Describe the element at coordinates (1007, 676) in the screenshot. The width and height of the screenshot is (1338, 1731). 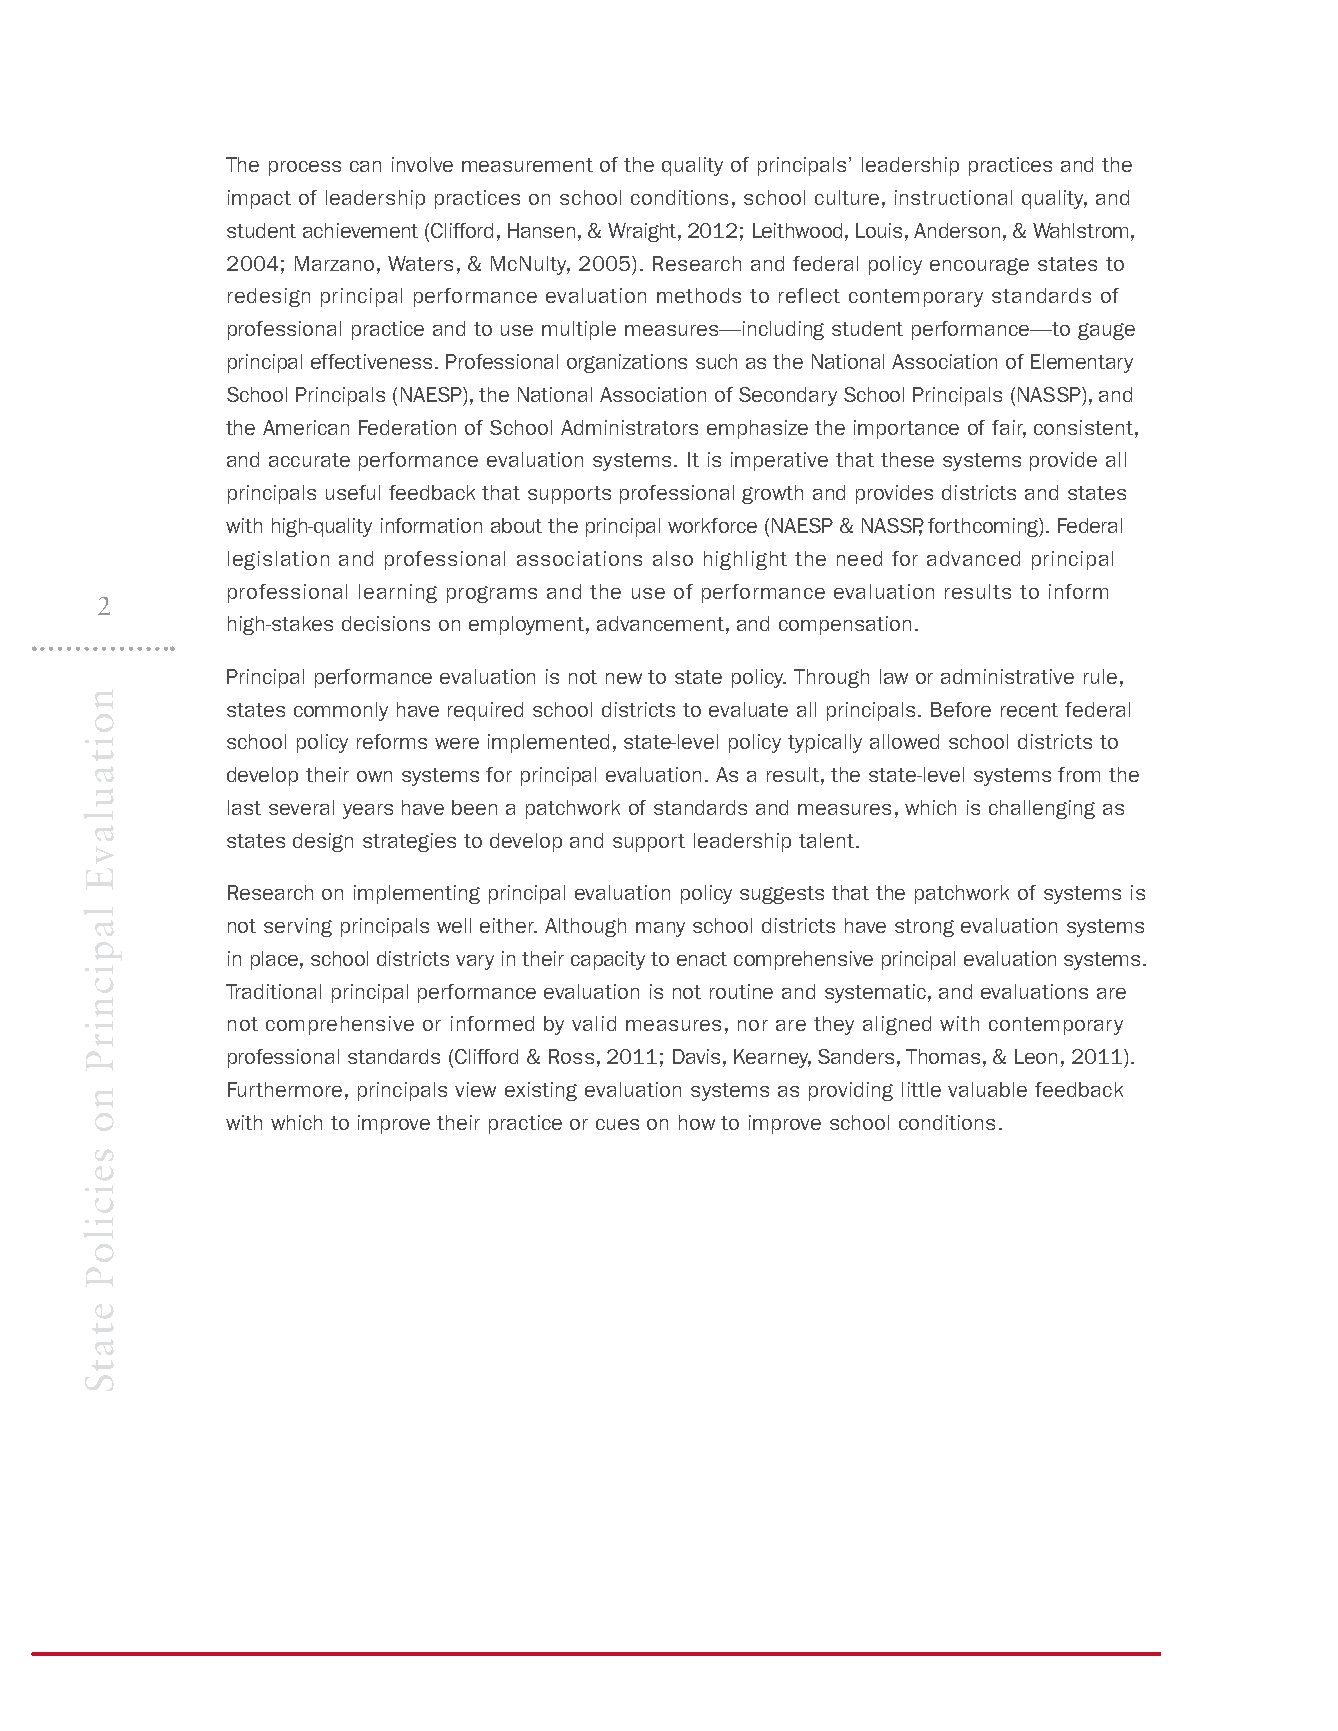
I see `administrative` at that location.
